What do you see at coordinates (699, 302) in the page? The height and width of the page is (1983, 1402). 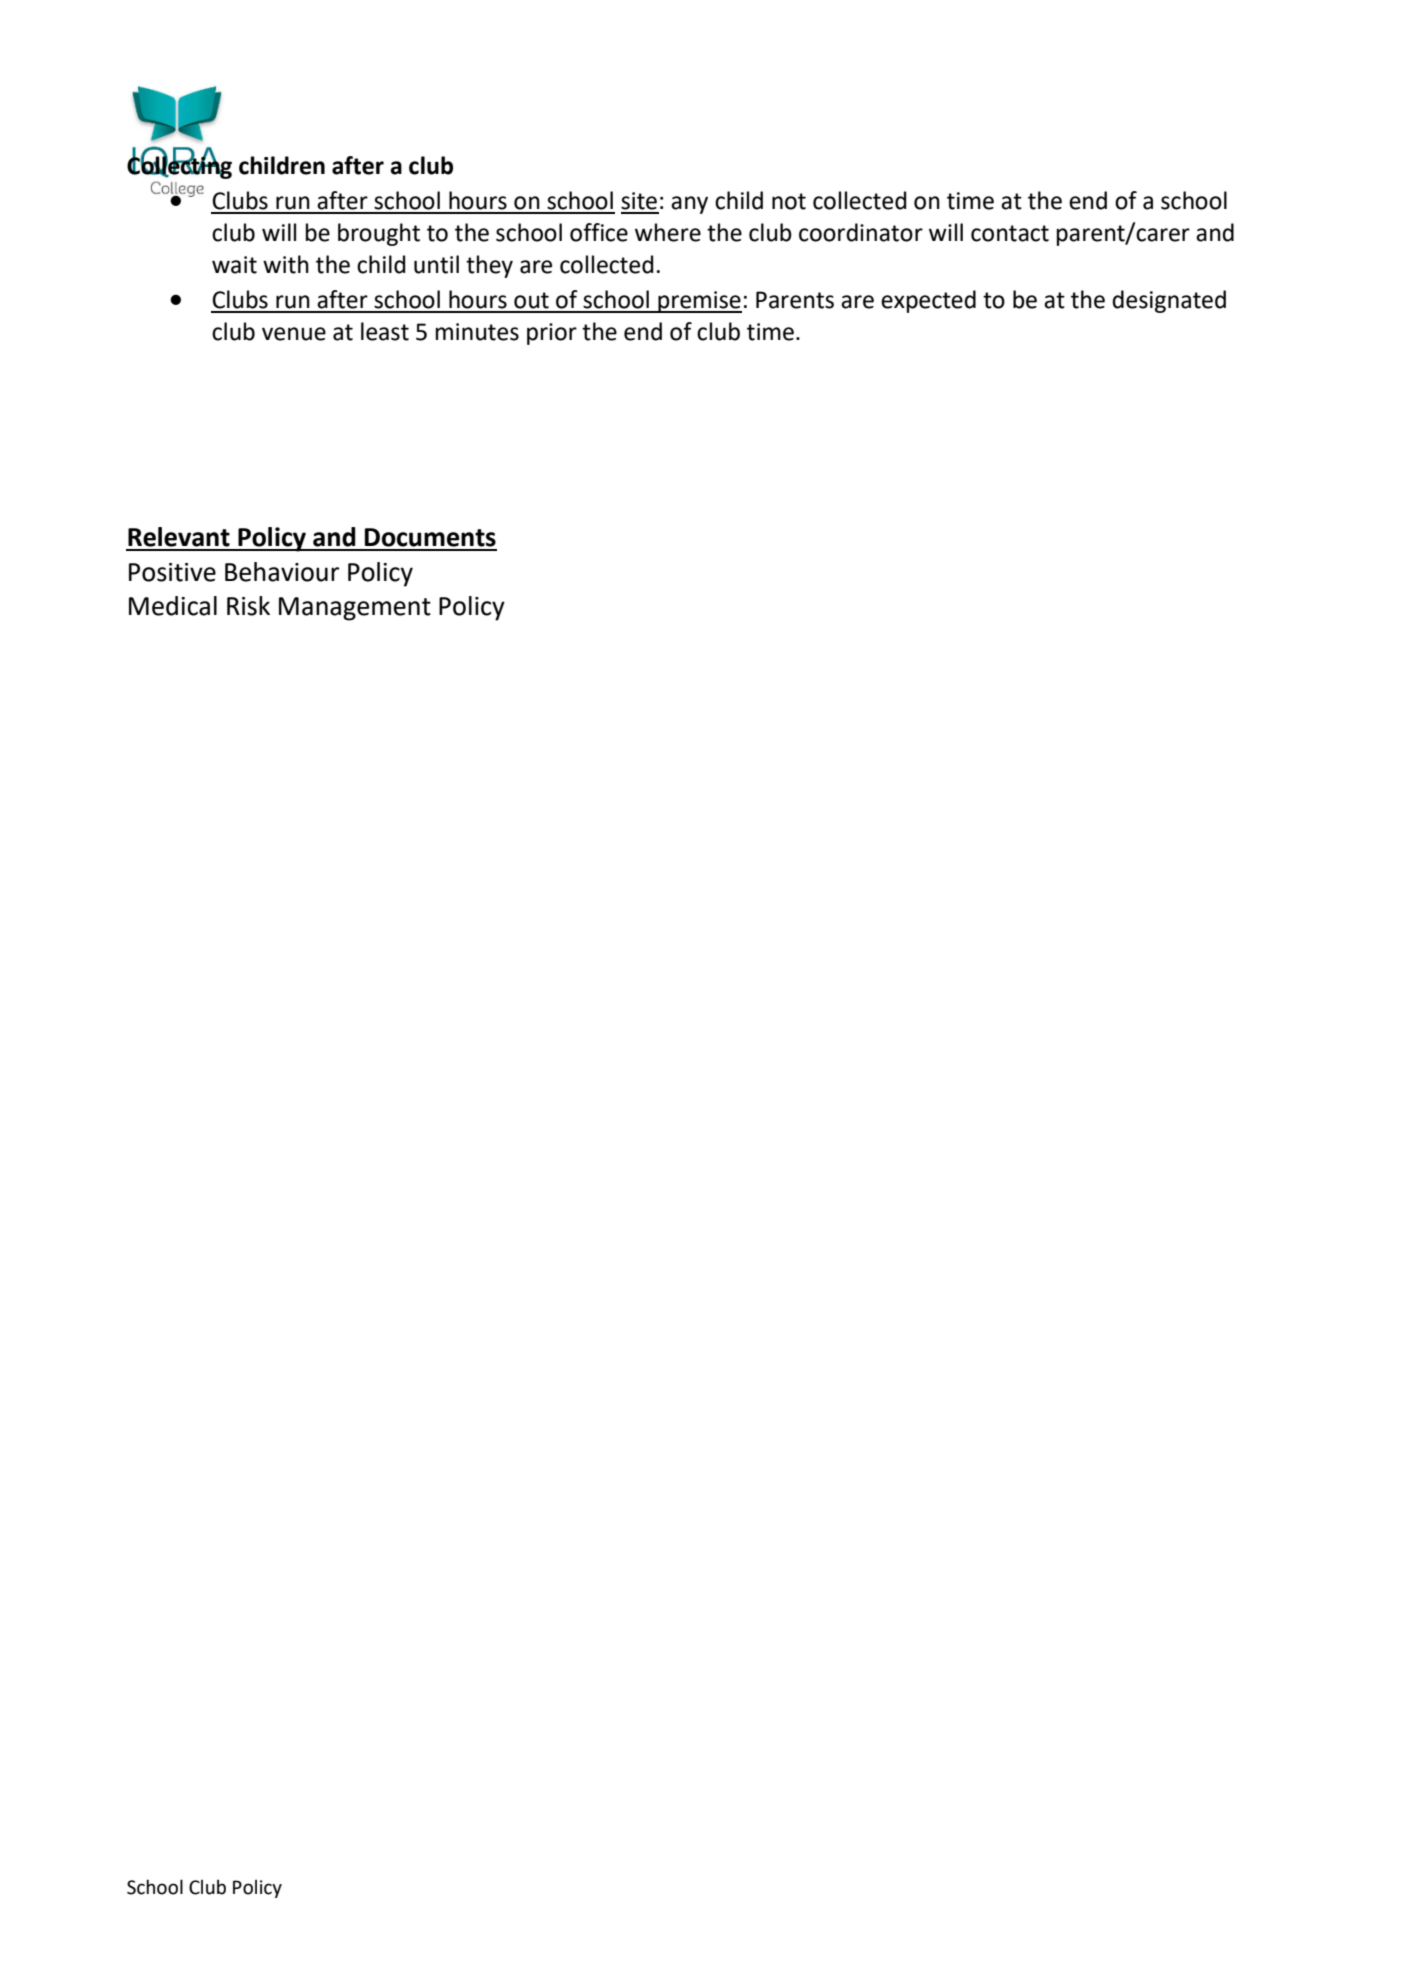 I see `premise` at bounding box center [699, 302].
